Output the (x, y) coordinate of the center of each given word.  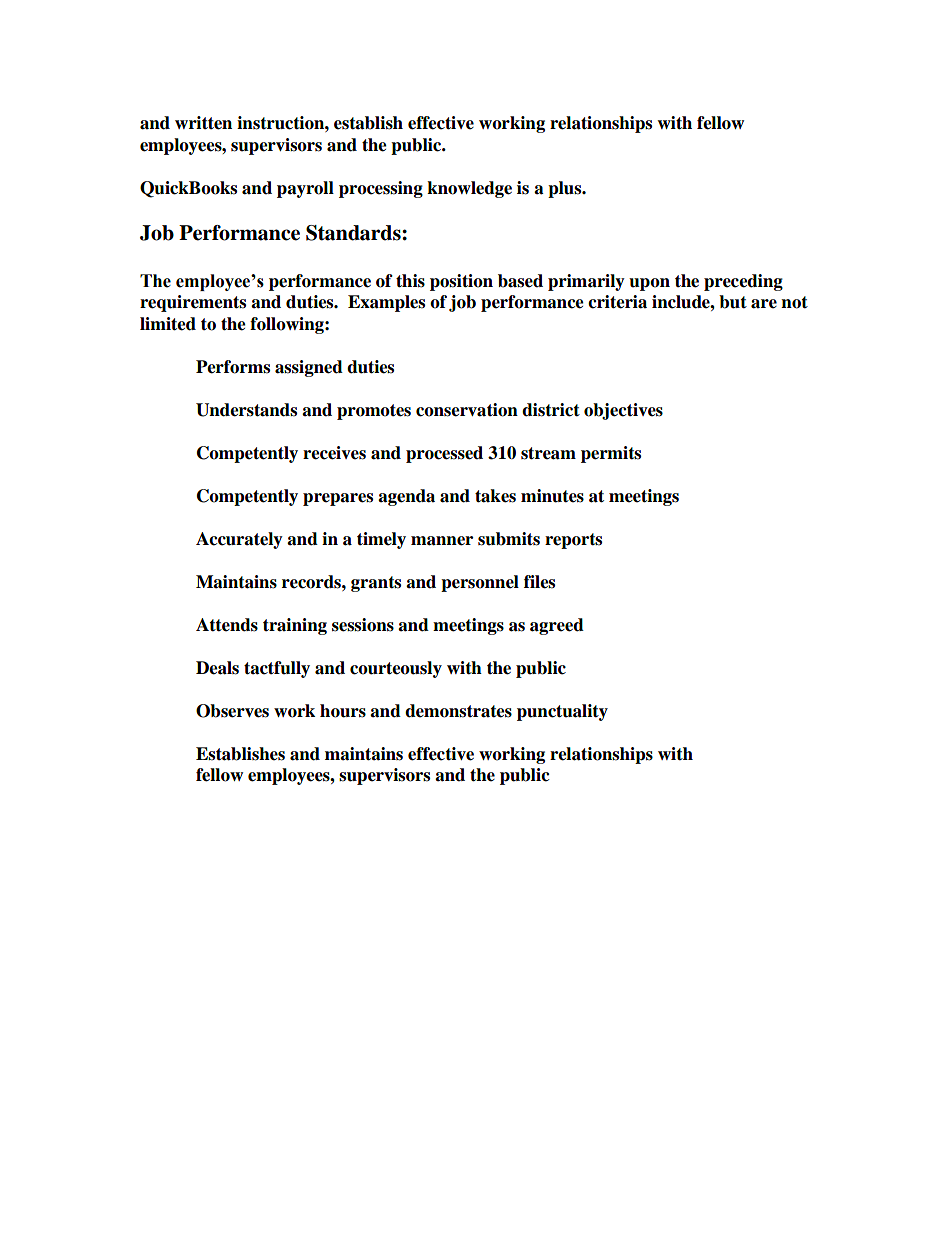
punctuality (562, 712)
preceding (743, 282)
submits (509, 539)
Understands (246, 410)
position (461, 282)
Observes (232, 711)
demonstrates (458, 711)
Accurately (239, 540)
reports (573, 541)
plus (566, 189)
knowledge (469, 189)
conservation (467, 410)
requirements (193, 303)
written (203, 123)
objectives (623, 411)
